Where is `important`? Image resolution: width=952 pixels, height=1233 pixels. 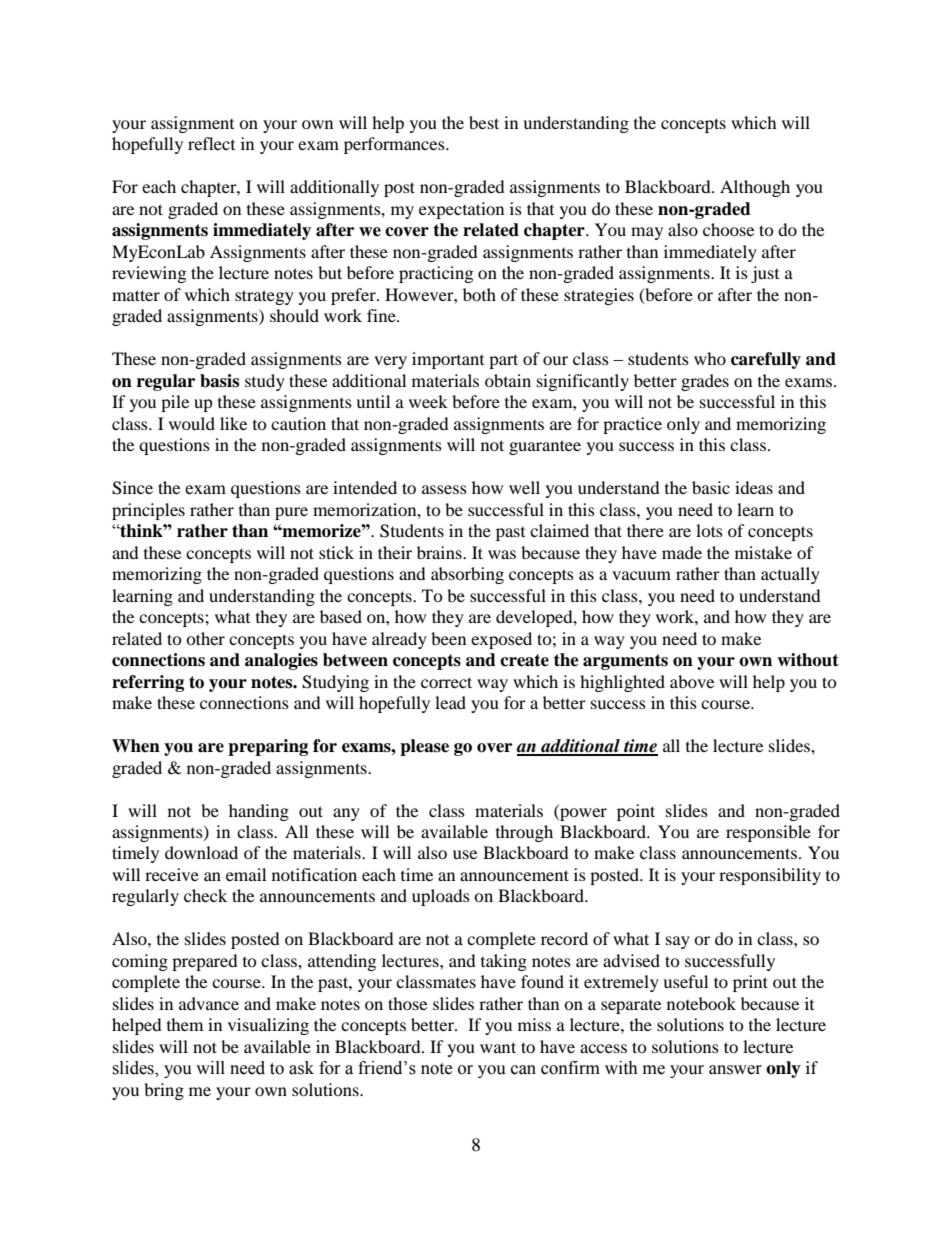
important is located at coordinates (448, 360).
